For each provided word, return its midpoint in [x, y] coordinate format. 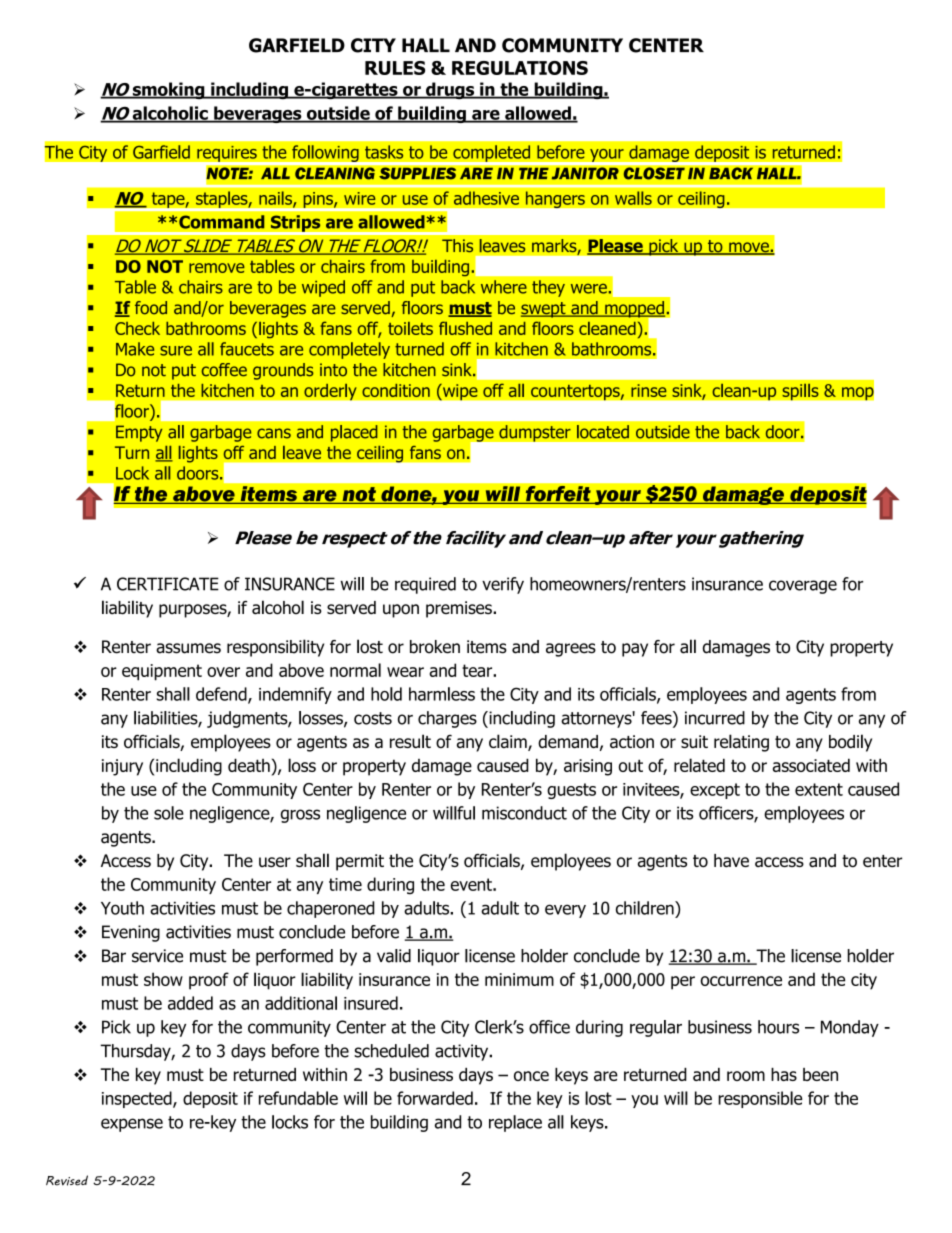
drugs [450, 91]
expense [132, 1125]
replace [515, 1123]
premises [460, 609]
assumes [188, 648]
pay [635, 650]
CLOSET [654, 173]
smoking [168, 91]
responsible [760, 1099]
